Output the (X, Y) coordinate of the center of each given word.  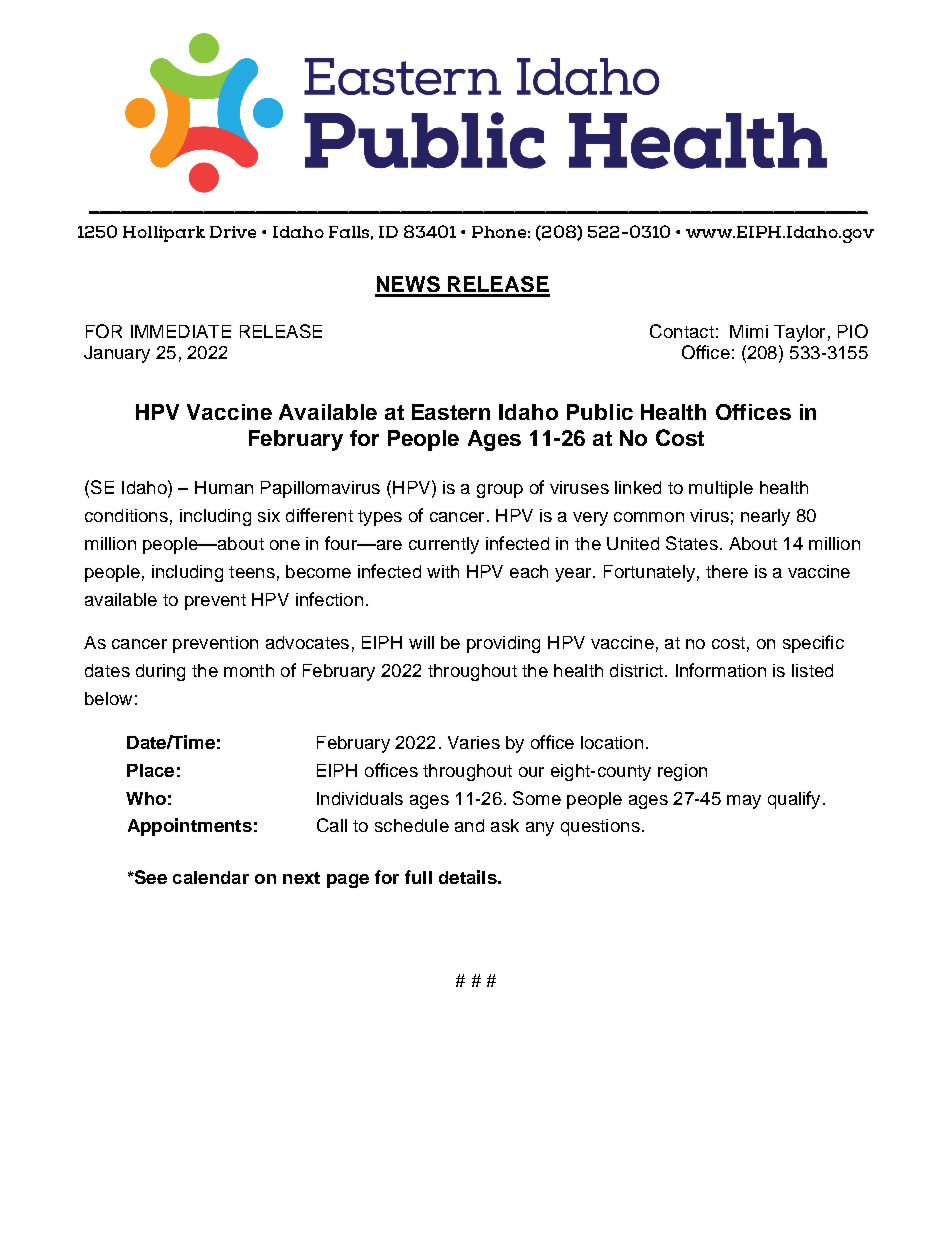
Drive (233, 232)
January (117, 354)
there (727, 571)
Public (600, 412)
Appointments (190, 827)
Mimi (749, 331)
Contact (682, 331)
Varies (474, 742)
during (160, 672)
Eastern (451, 412)
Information (721, 670)
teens (252, 572)
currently (444, 545)
